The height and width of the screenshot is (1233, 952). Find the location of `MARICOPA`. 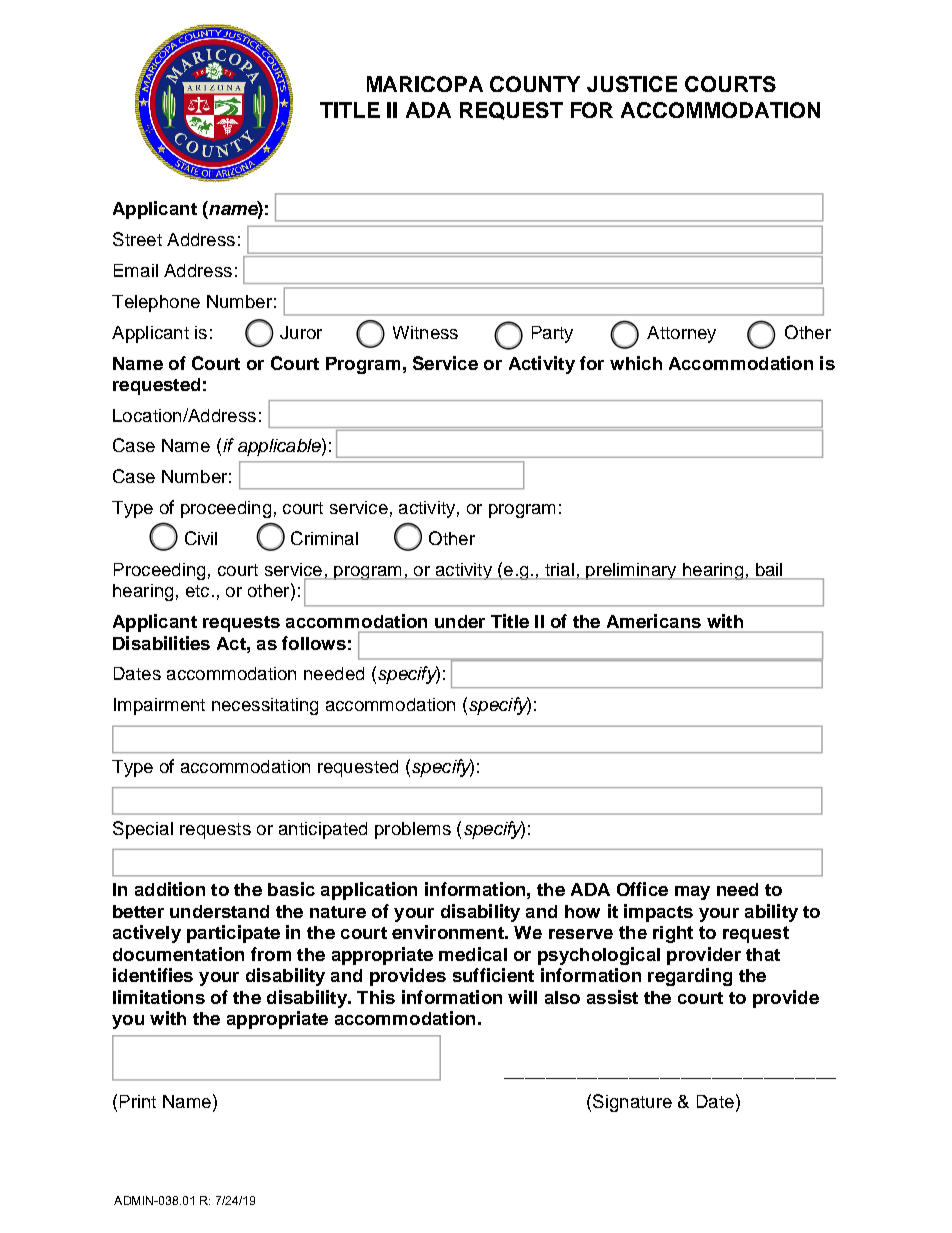

MARICOPA is located at coordinates (425, 84).
